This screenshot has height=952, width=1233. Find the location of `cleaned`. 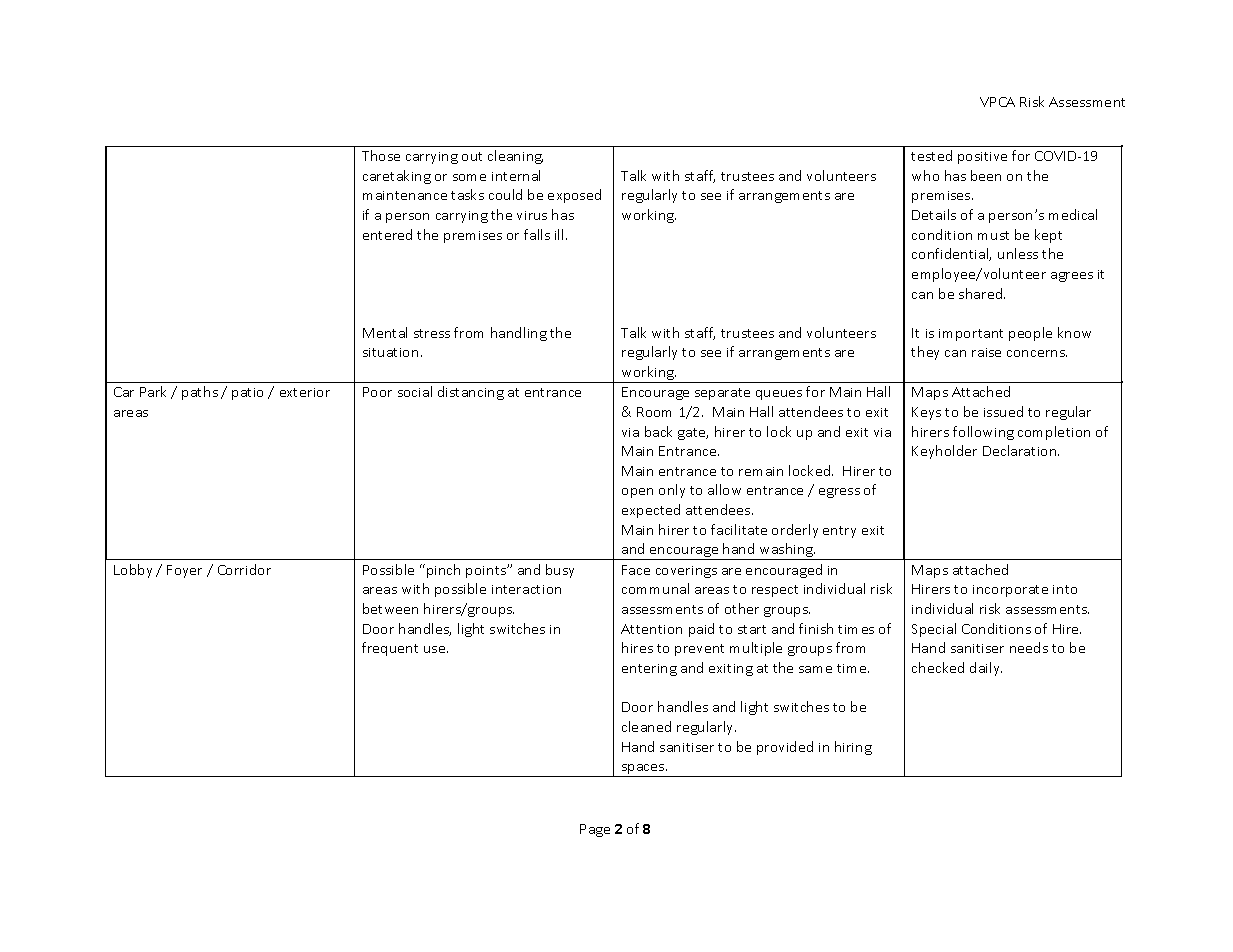

cleaned is located at coordinates (646, 726).
